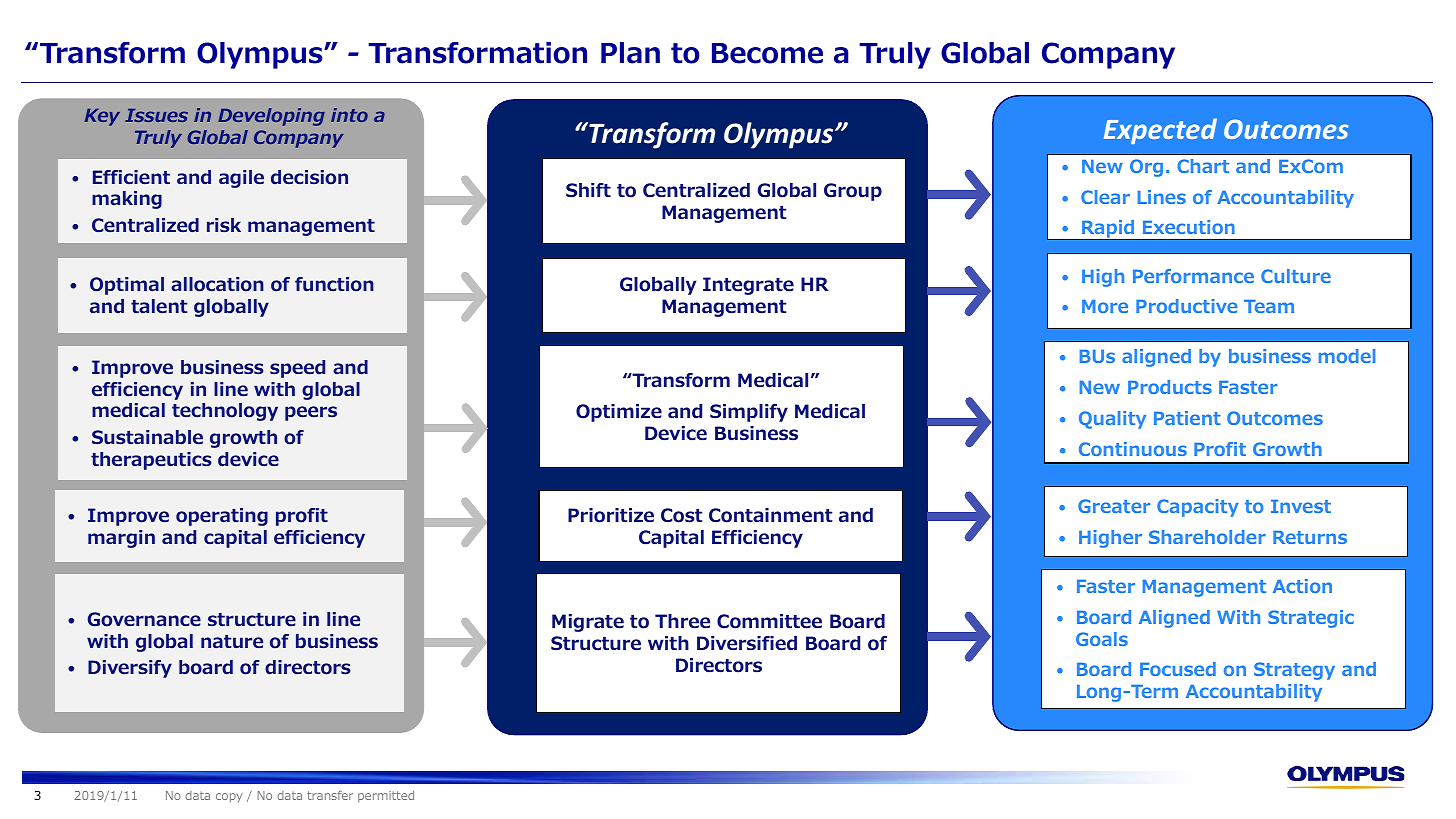 The height and width of the document is (819, 1456). I want to click on Patient, so click(1187, 418).
